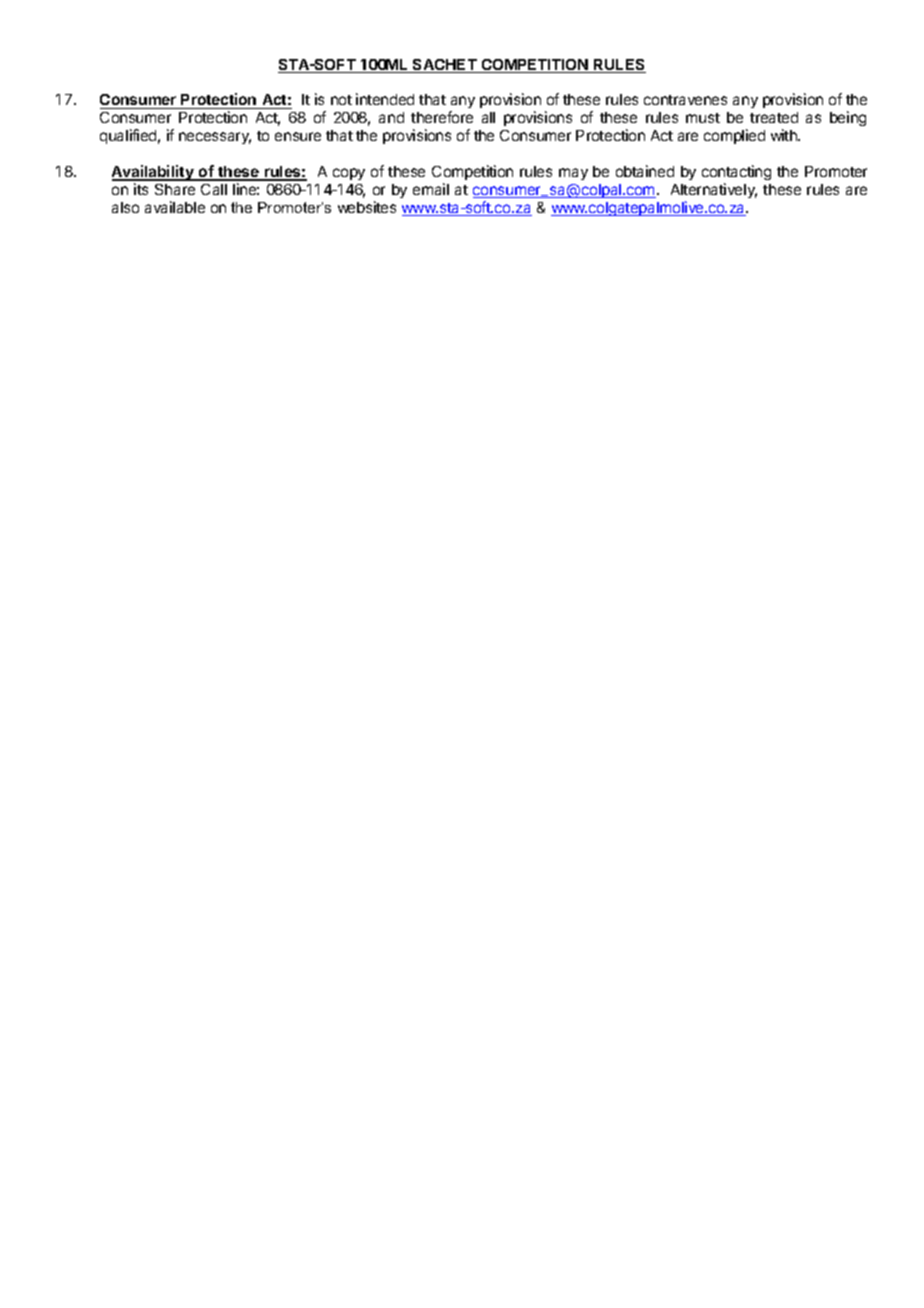  I want to click on intended, so click(385, 99).
